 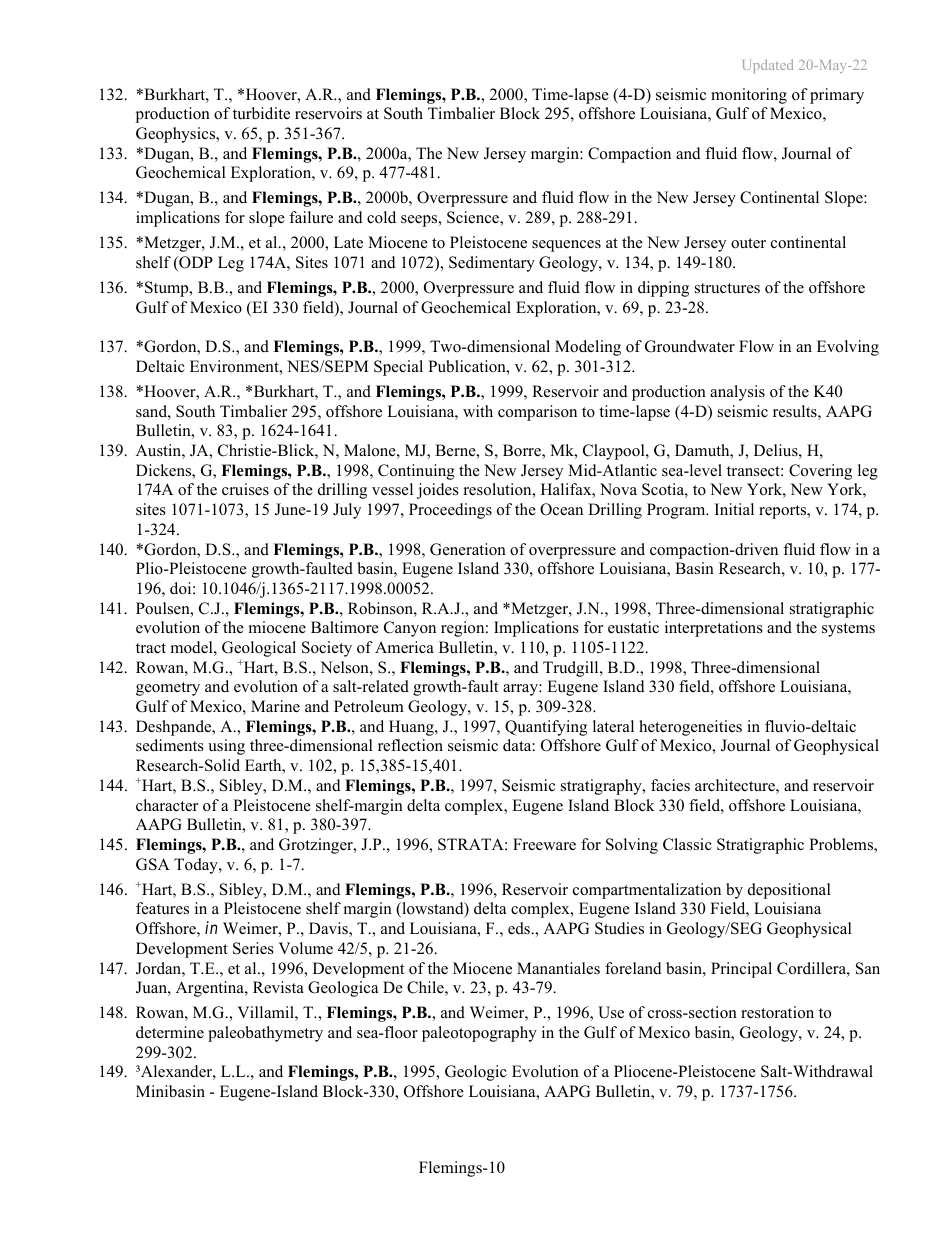 I want to click on cruises, so click(x=245, y=489).
